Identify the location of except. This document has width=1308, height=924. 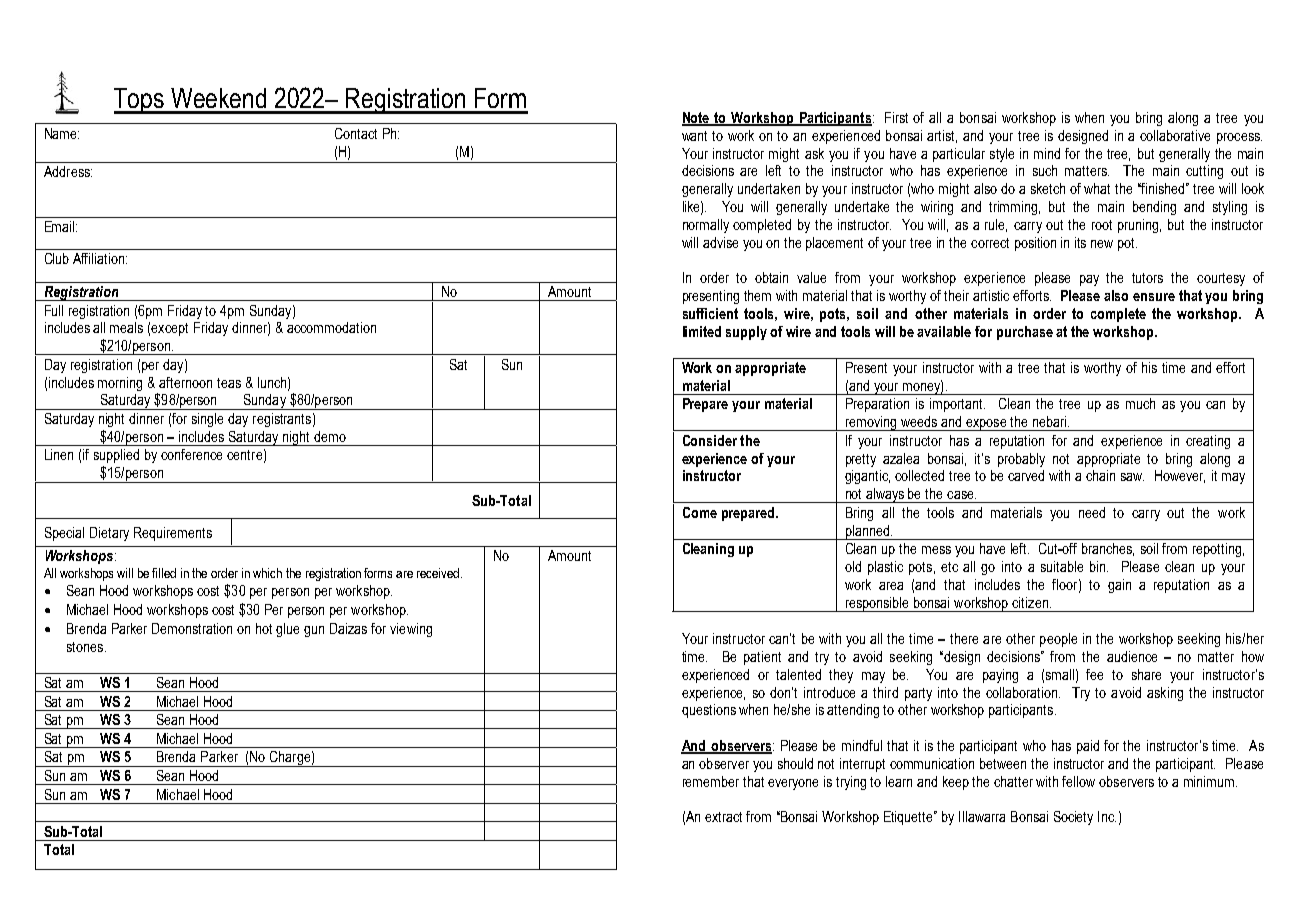
(169, 329).
